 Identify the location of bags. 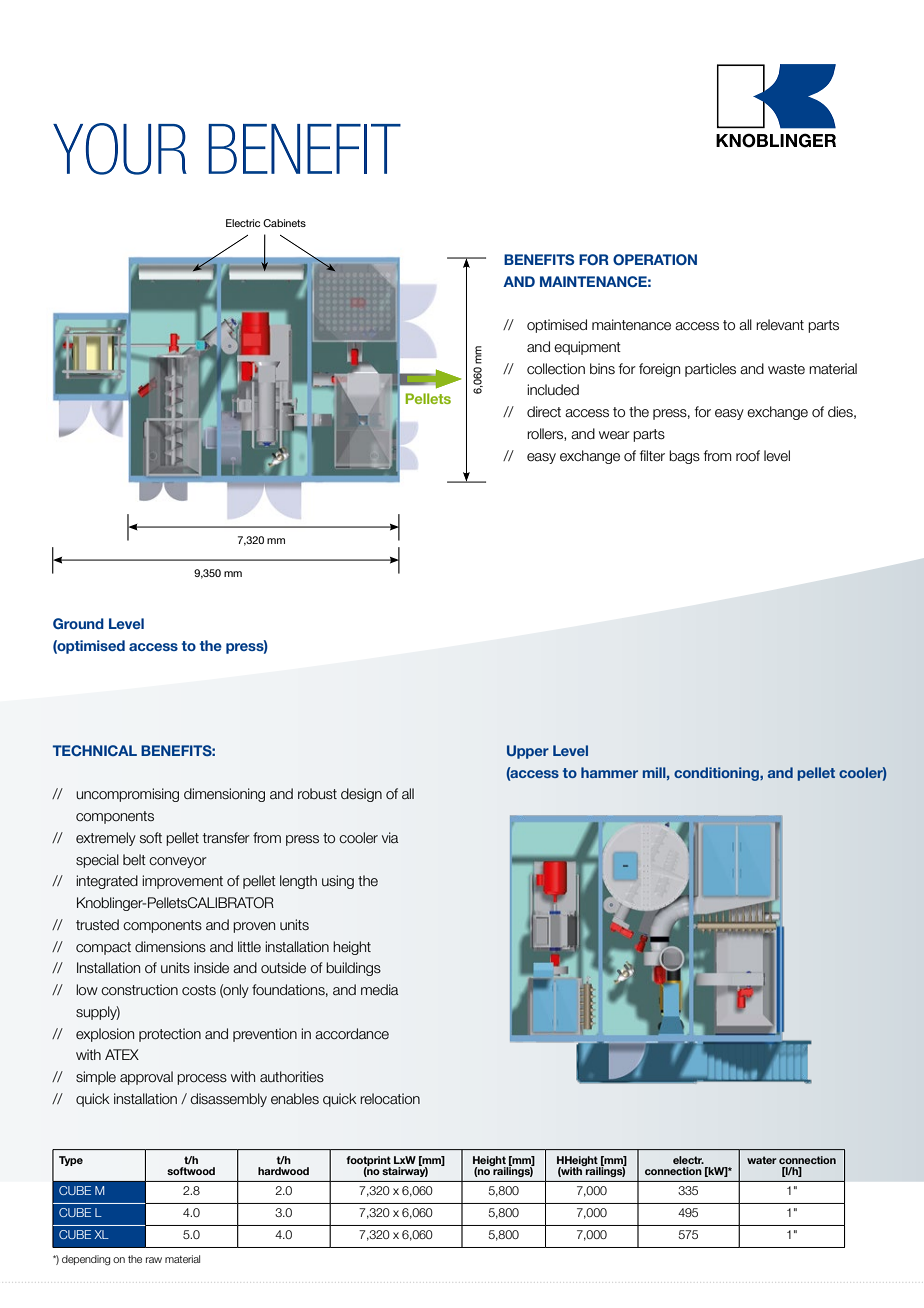
(684, 457).
